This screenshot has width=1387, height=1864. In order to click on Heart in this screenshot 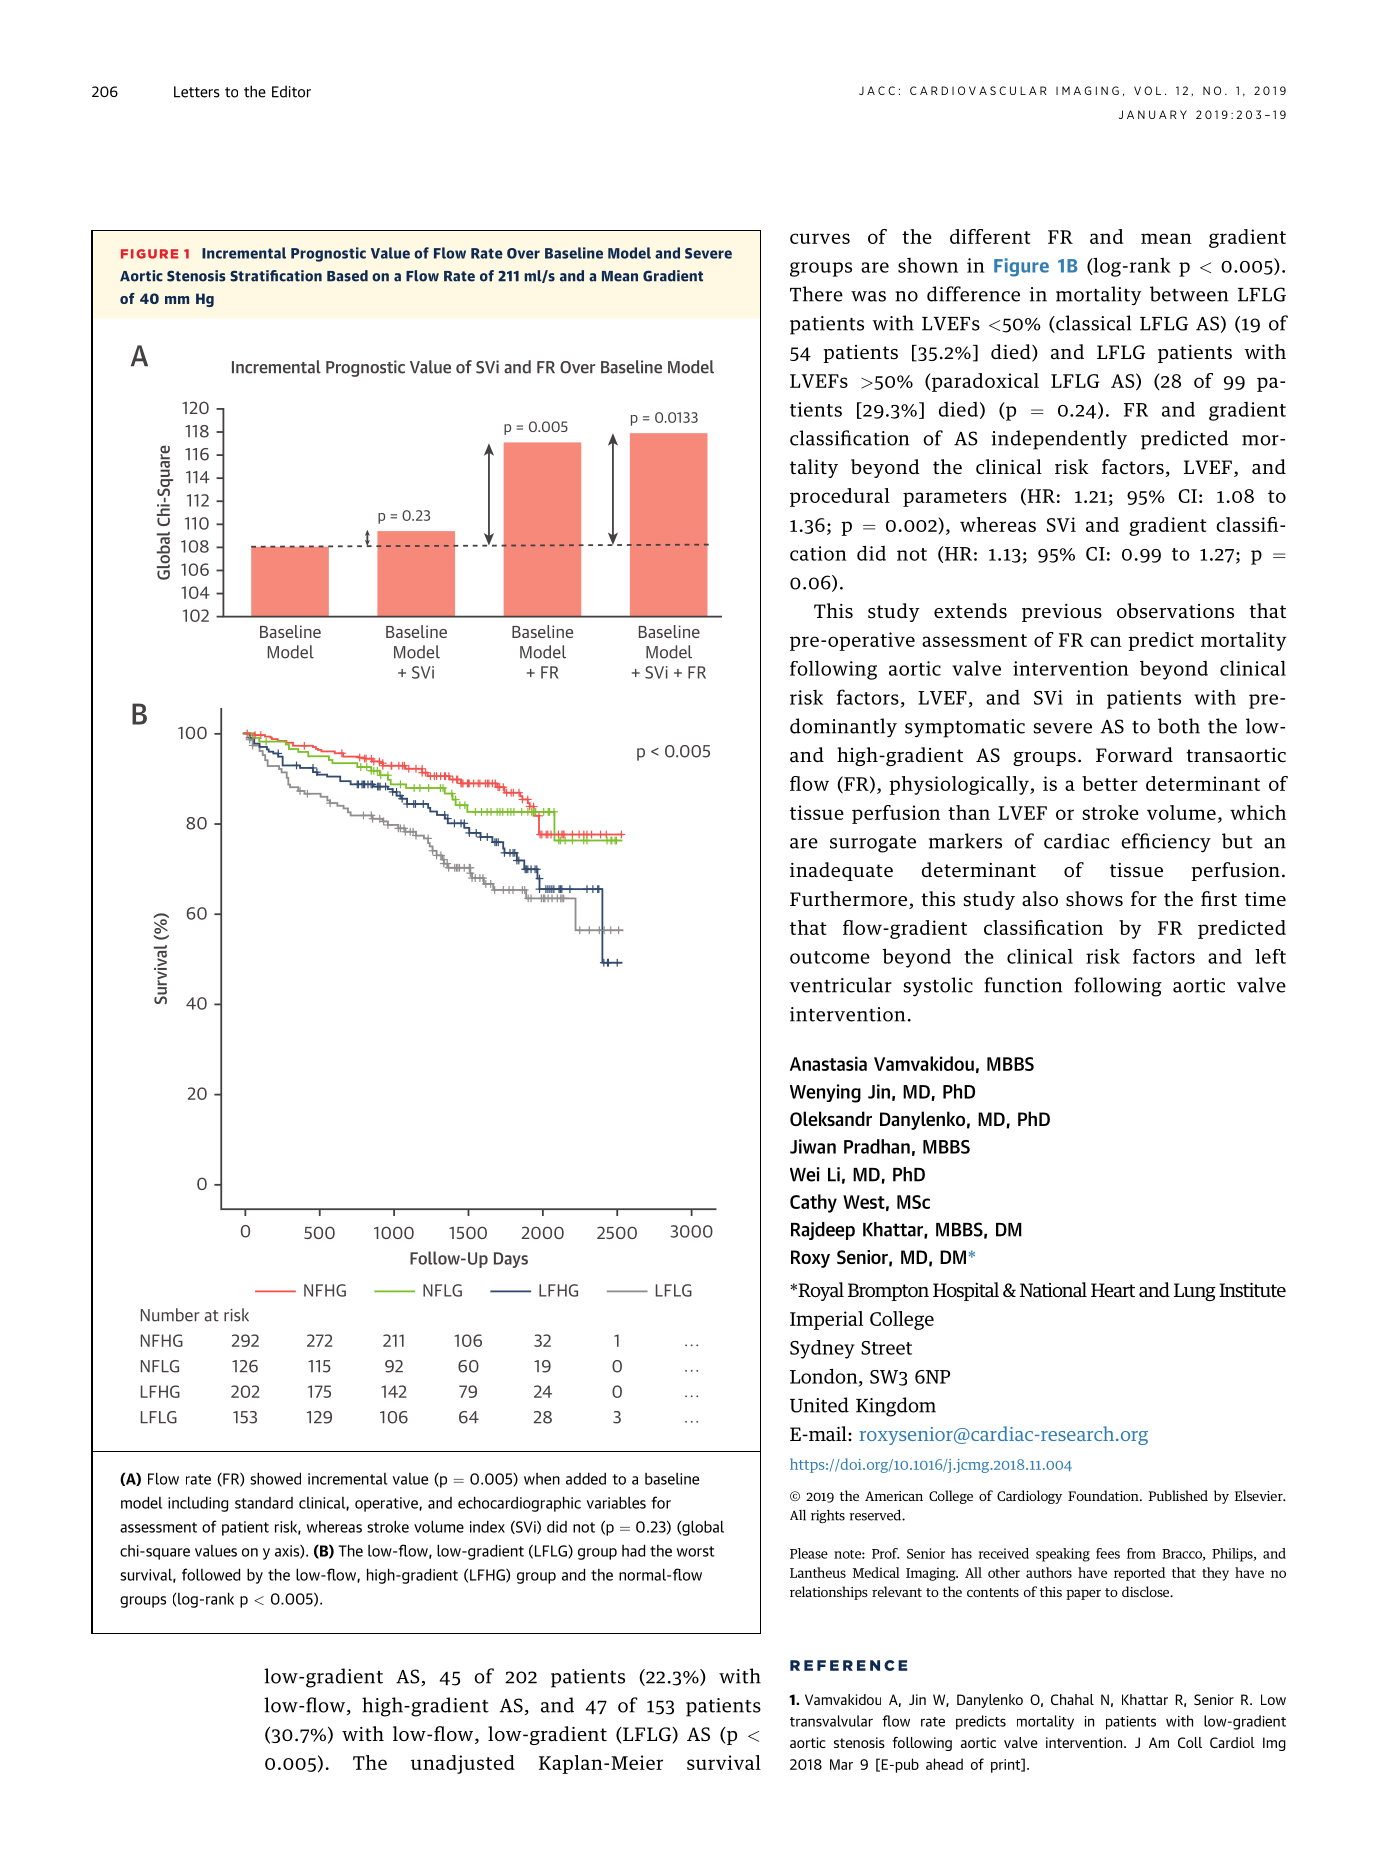, I will do `click(1113, 1290)`.
